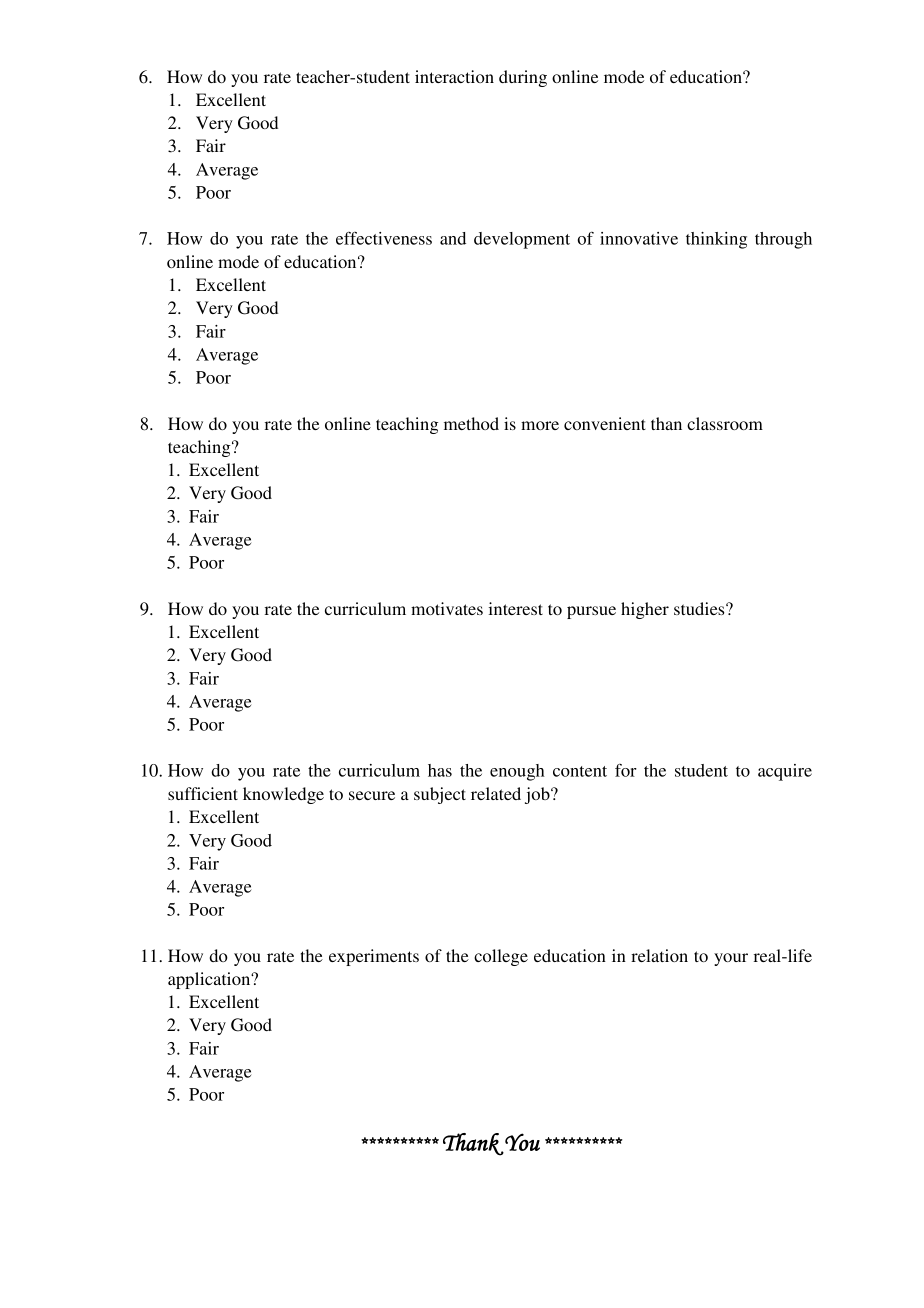  Describe the element at coordinates (454, 76) in the screenshot. I see `interaction` at that location.
